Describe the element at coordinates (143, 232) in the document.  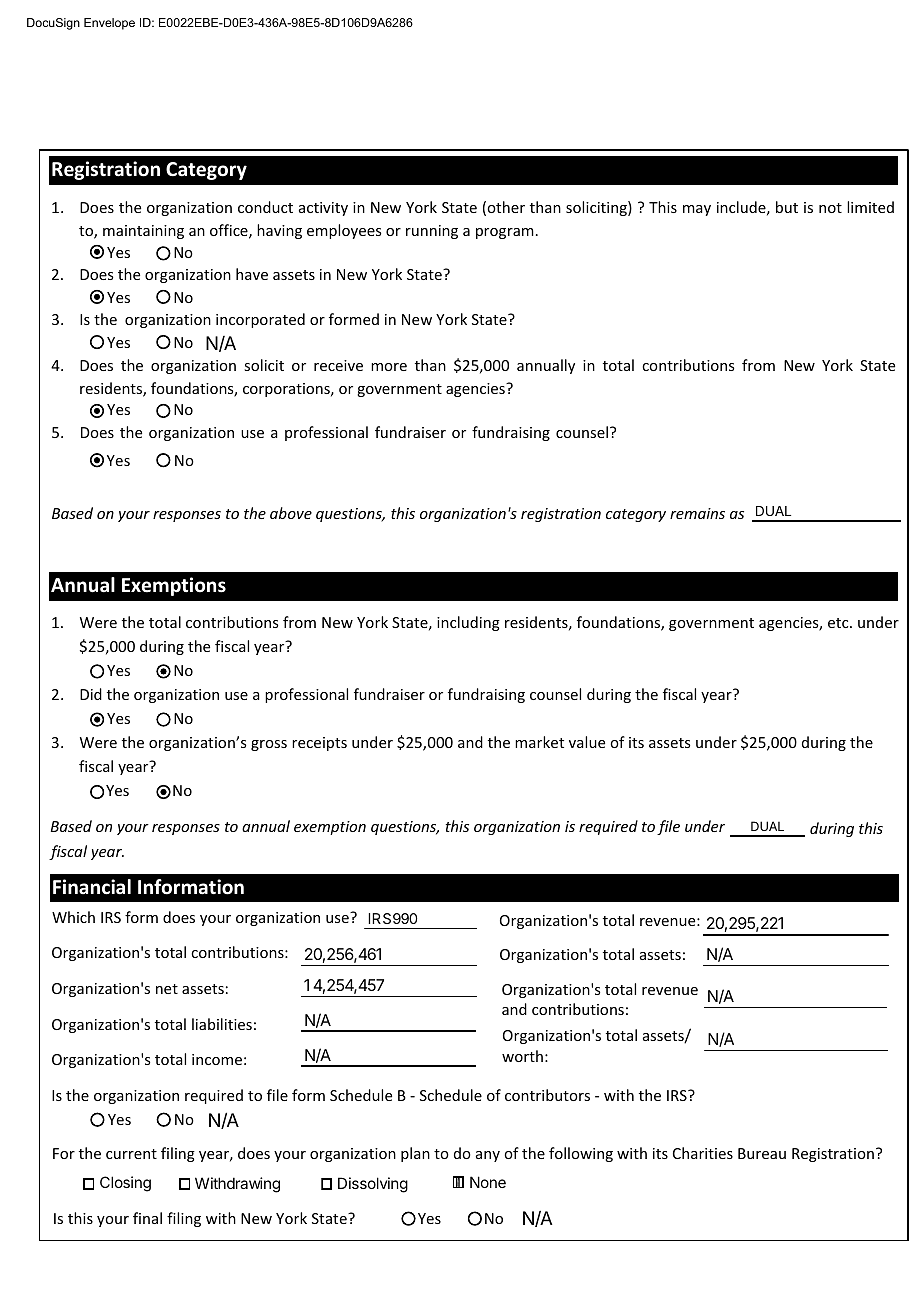
I see `maintaining` at that location.
